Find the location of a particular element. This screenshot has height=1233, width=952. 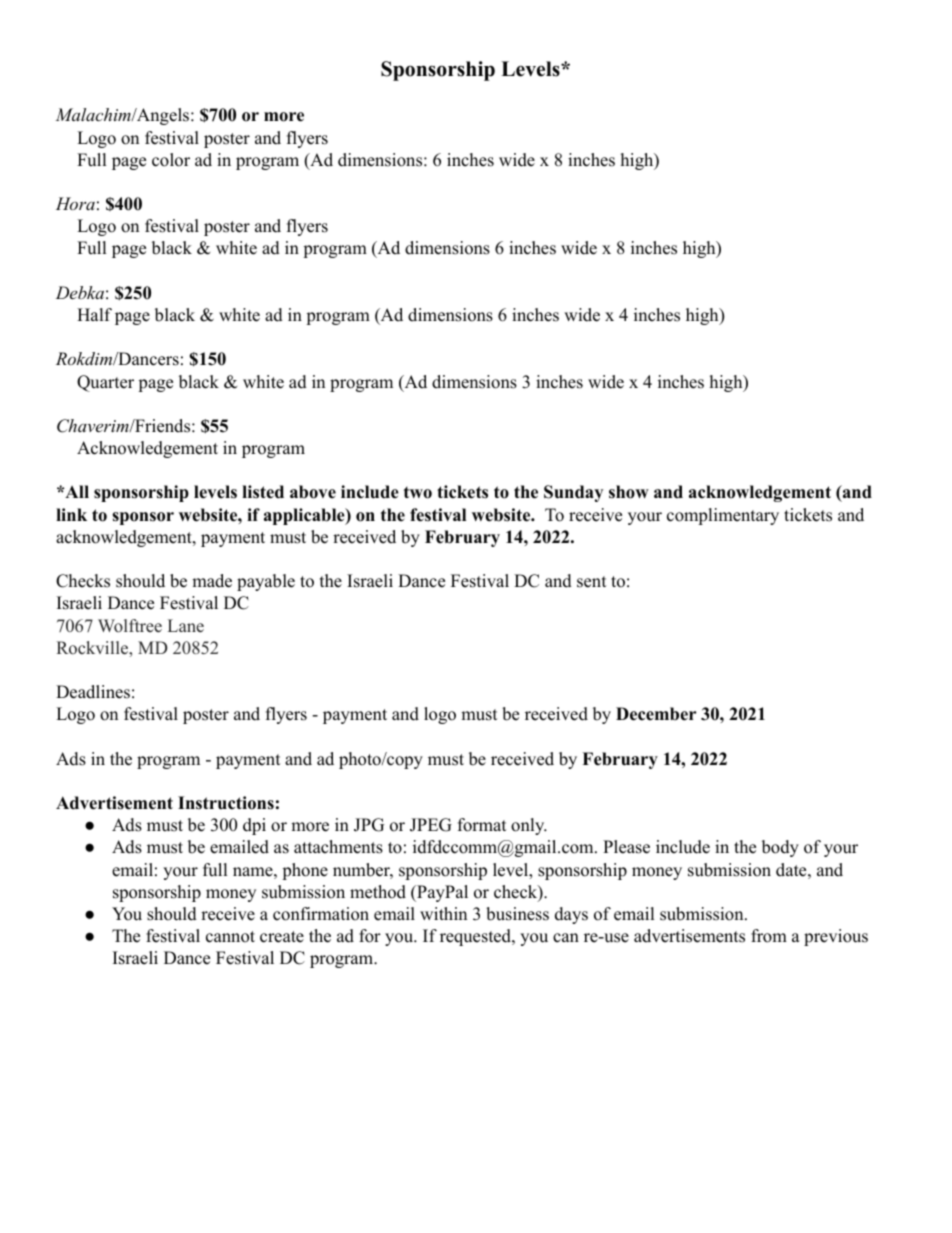

Hora is located at coordinates (75, 203).
